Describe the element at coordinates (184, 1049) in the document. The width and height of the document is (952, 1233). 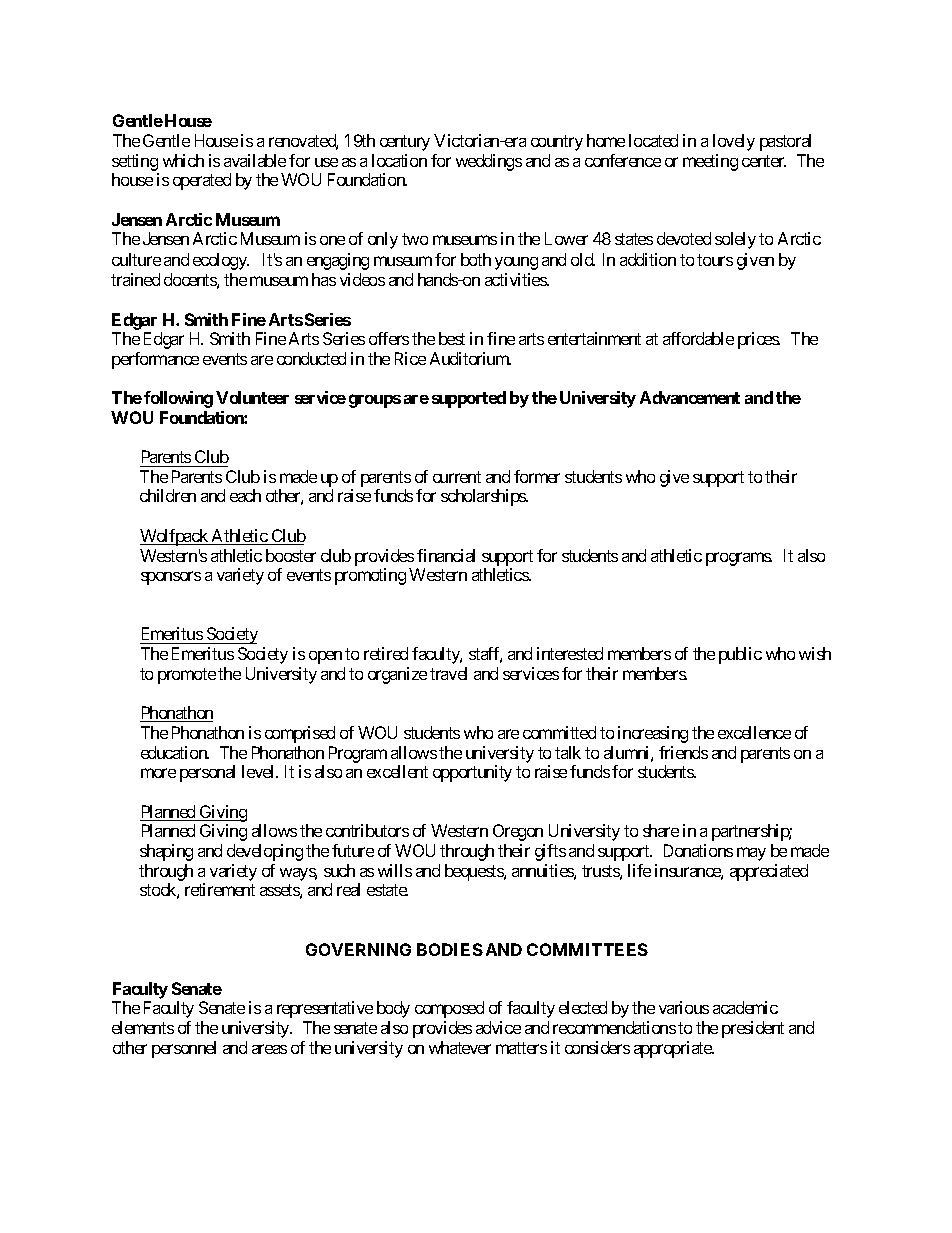
I see `personnel` at that location.
